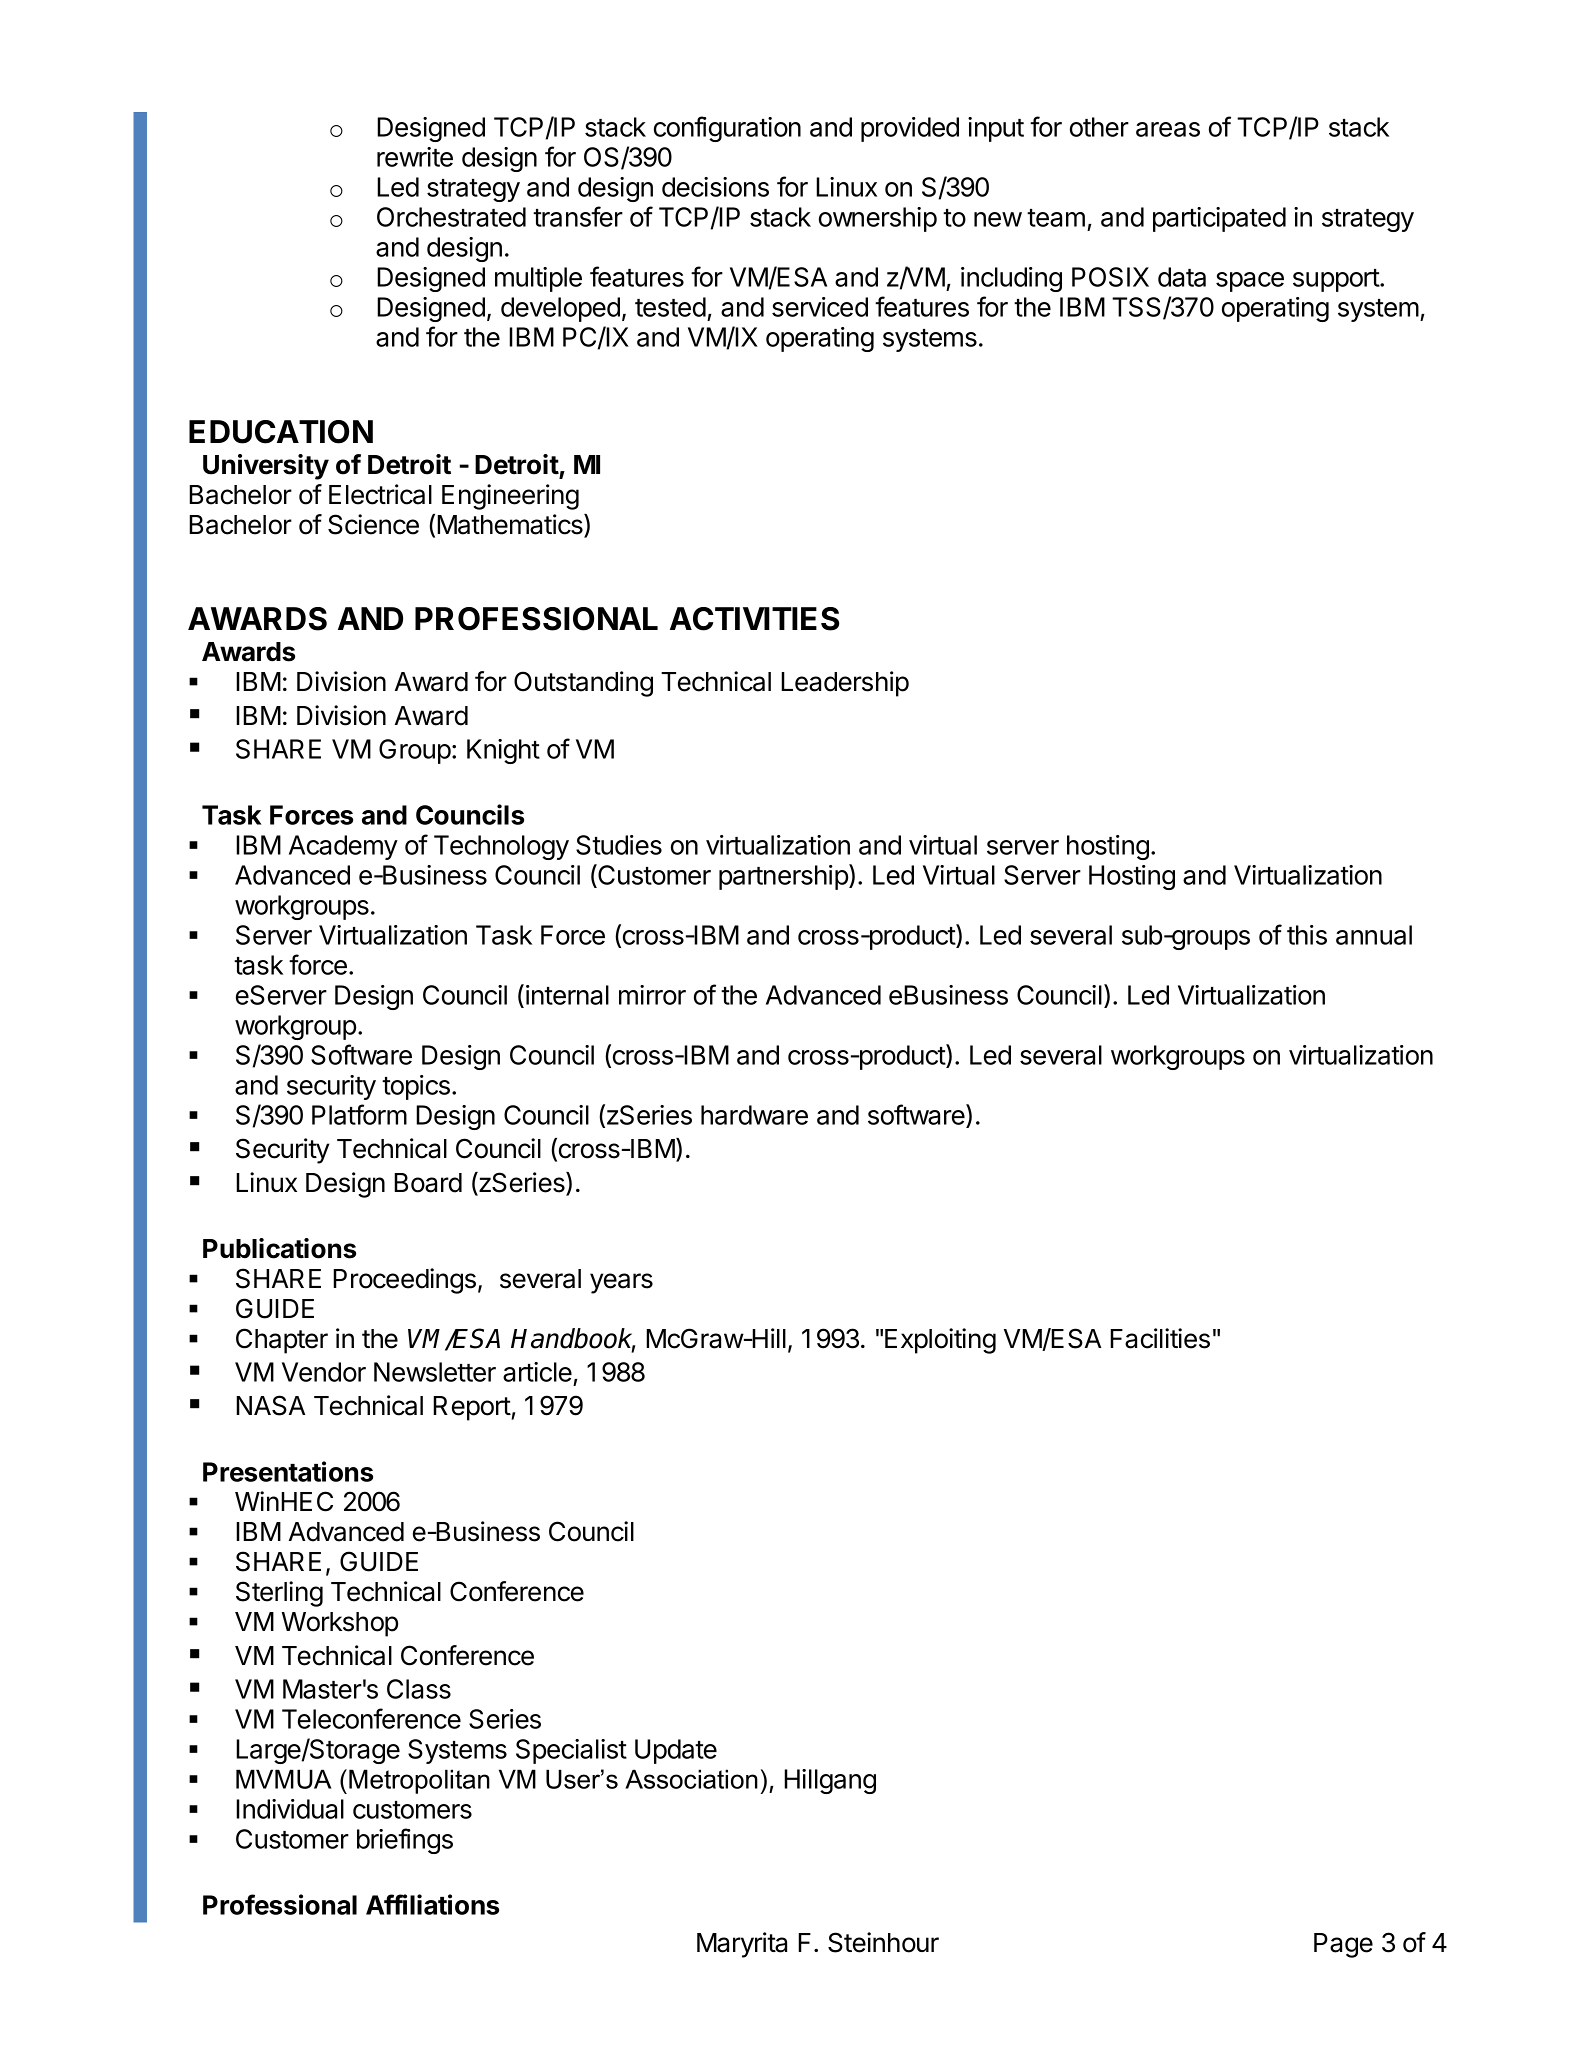  Describe the element at coordinates (472, 1408) in the page. I see `Report` at that location.
